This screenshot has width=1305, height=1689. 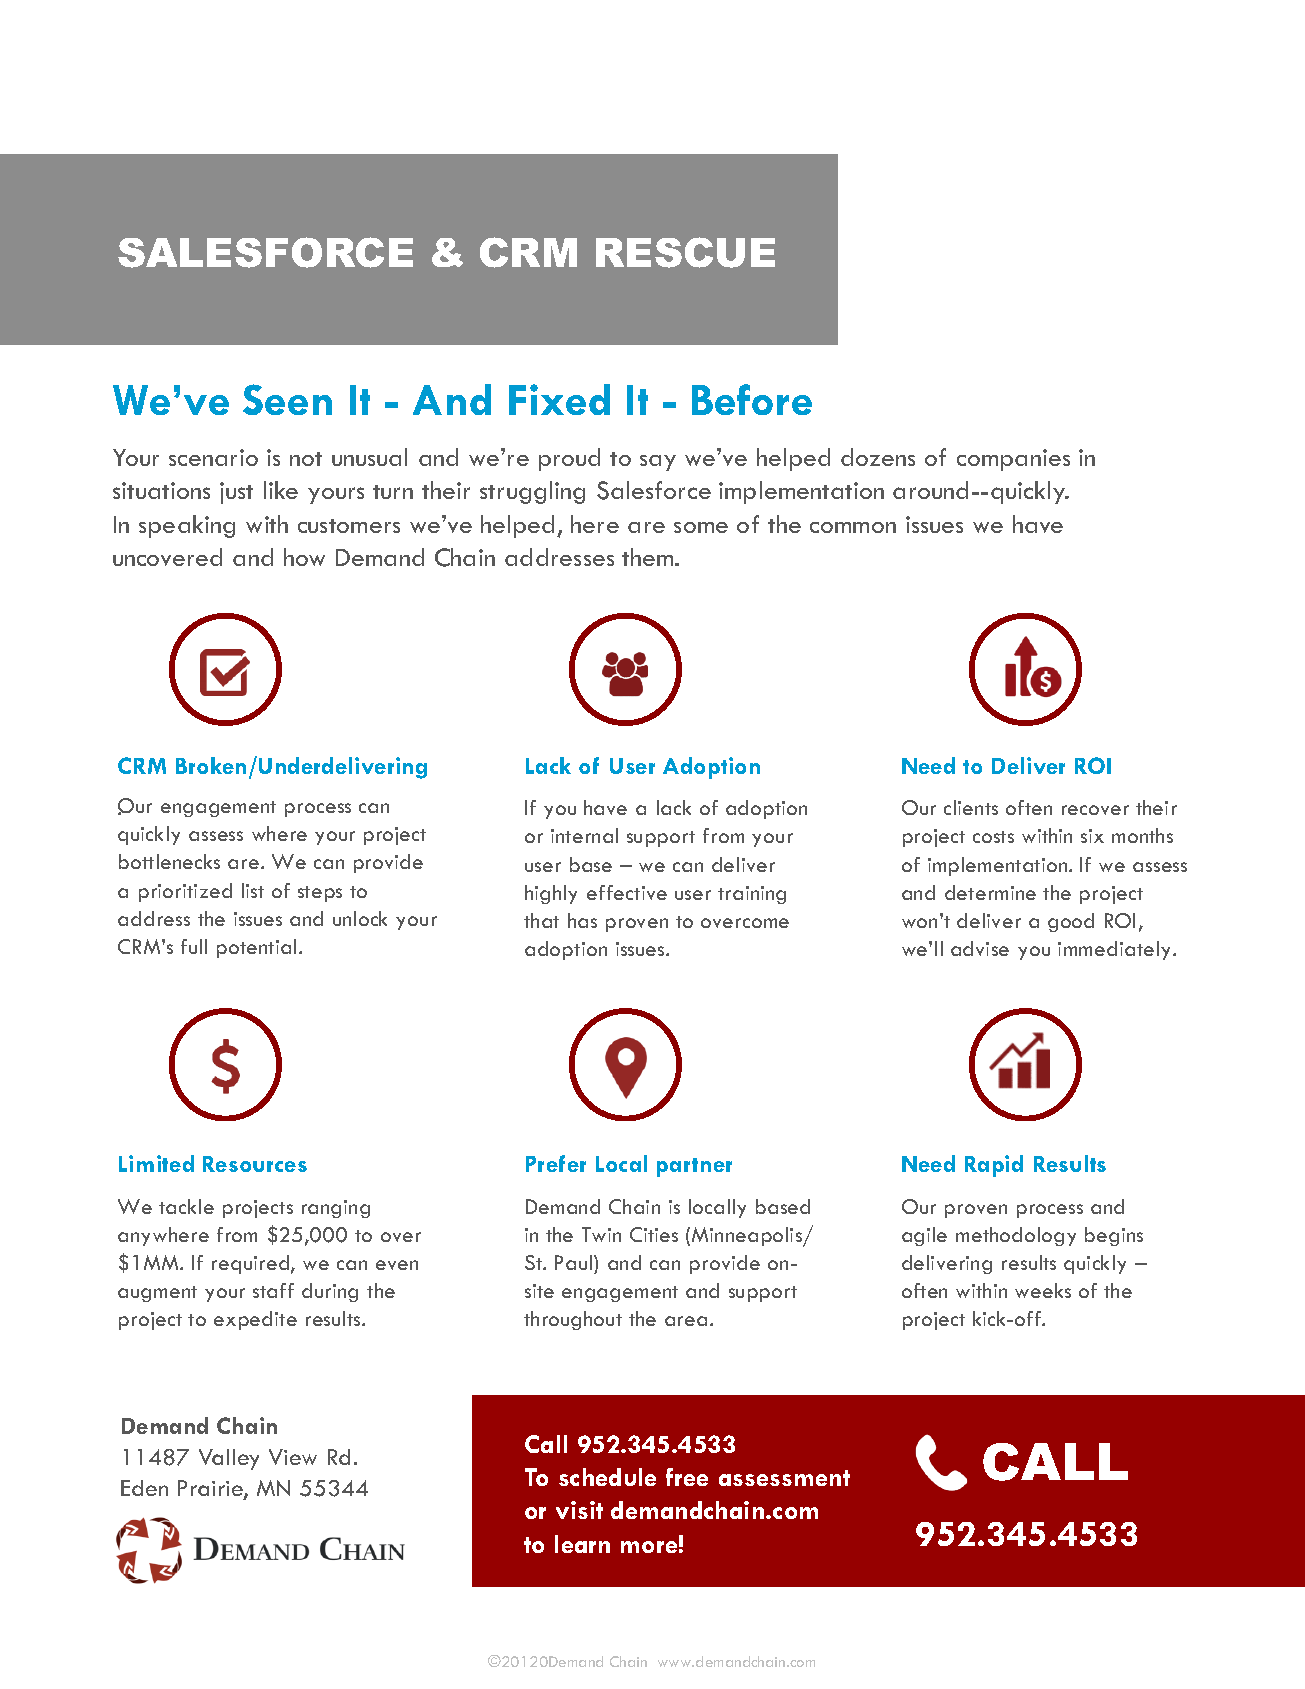 I want to click on how, so click(x=304, y=557).
